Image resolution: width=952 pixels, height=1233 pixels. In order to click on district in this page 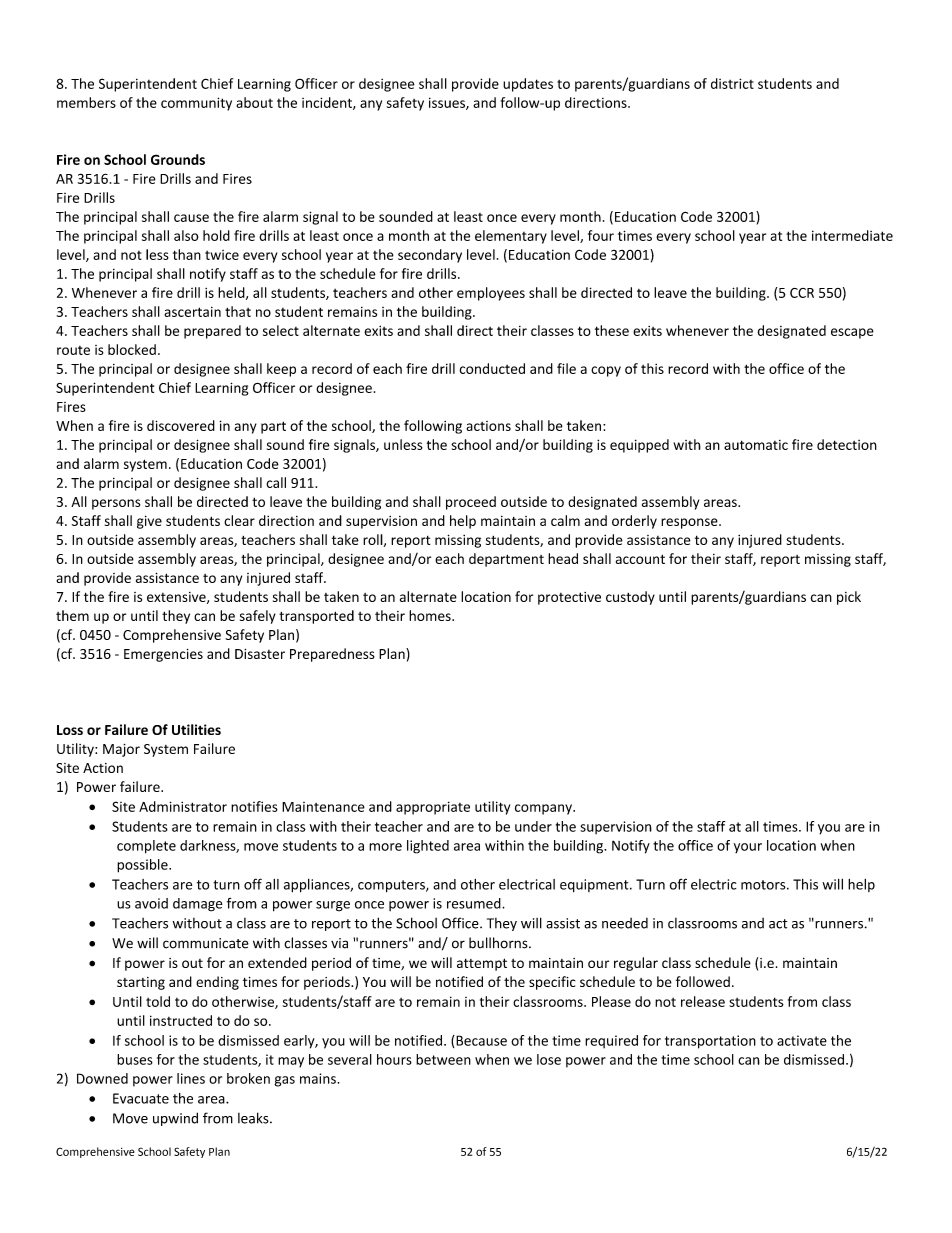, I will do `click(732, 83)`.
